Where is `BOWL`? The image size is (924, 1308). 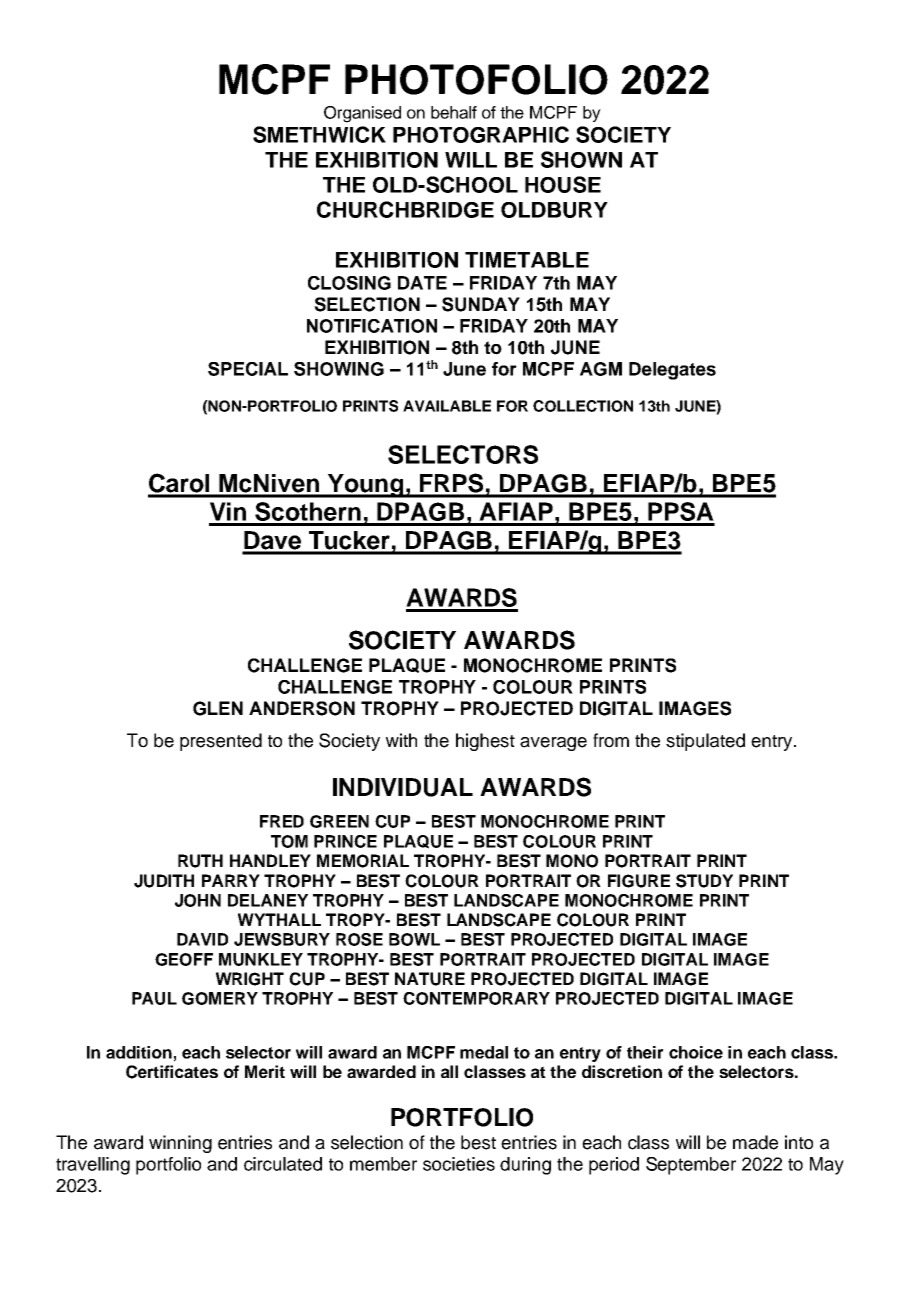
BOWL is located at coordinates (414, 939).
